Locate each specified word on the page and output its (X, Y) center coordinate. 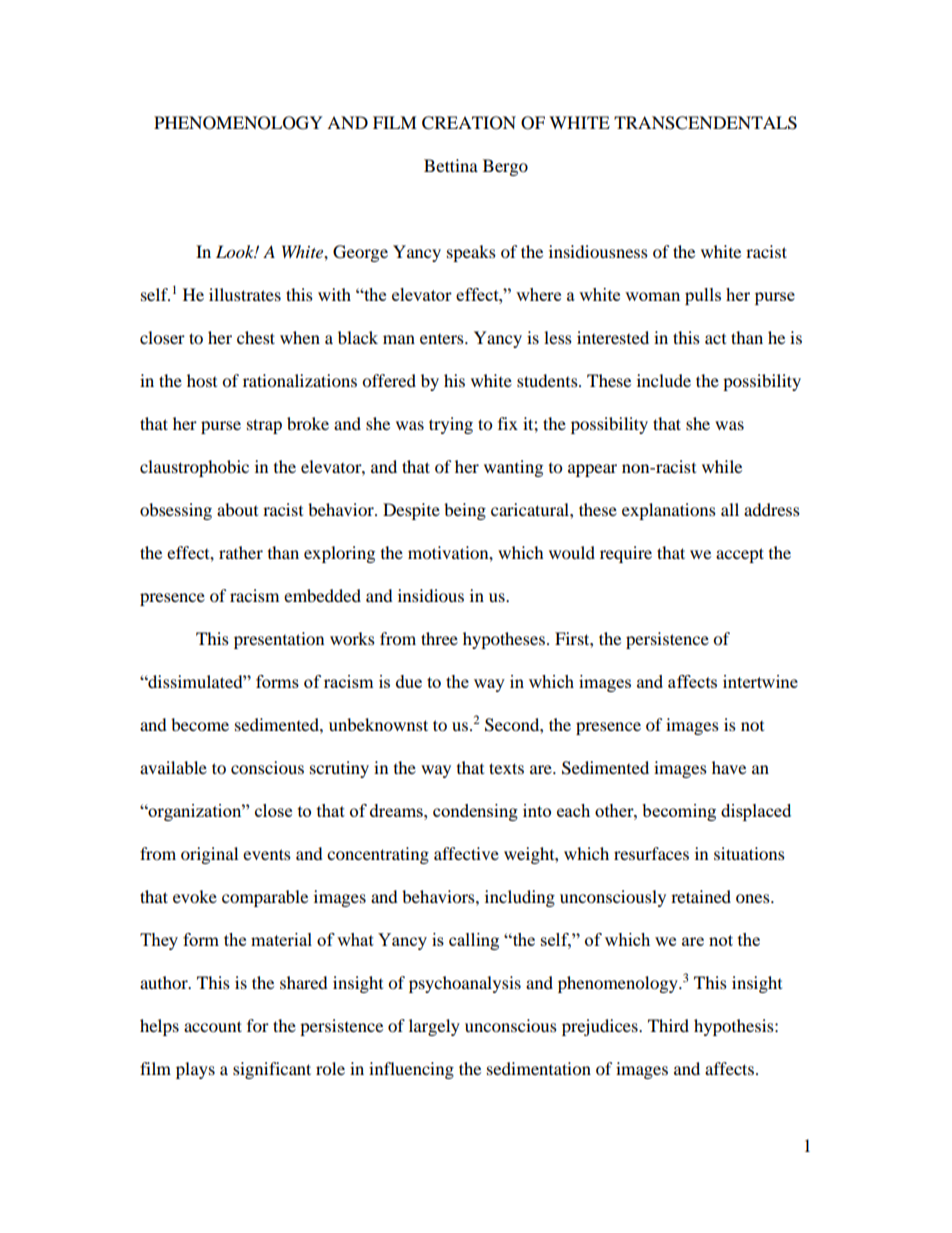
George (360, 253)
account (213, 1026)
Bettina (451, 165)
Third (668, 1025)
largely (434, 1027)
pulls (703, 296)
